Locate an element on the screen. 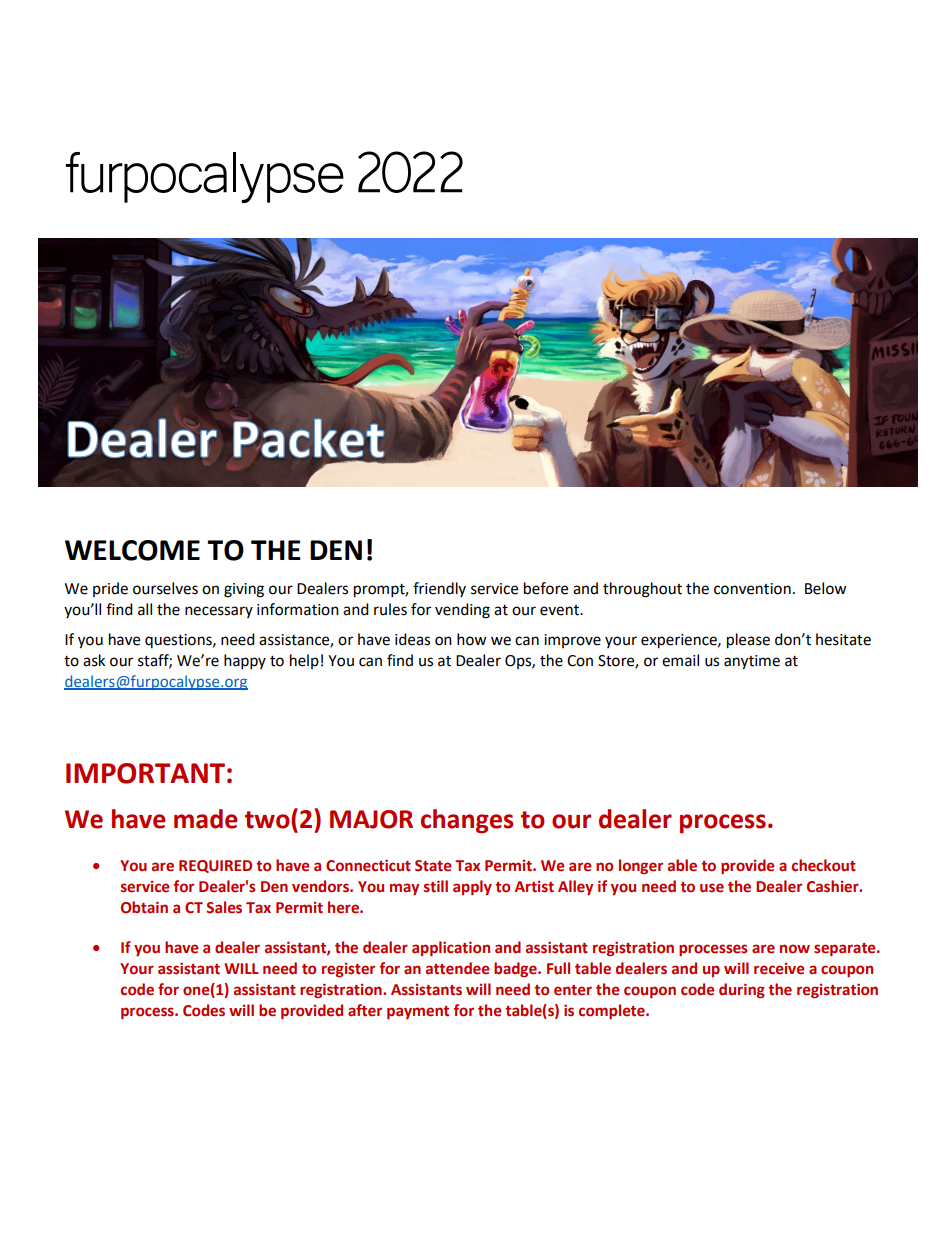 Image resolution: width=952 pixels, height=1233 pixels. WELCOME is located at coordinates (132, 550).
